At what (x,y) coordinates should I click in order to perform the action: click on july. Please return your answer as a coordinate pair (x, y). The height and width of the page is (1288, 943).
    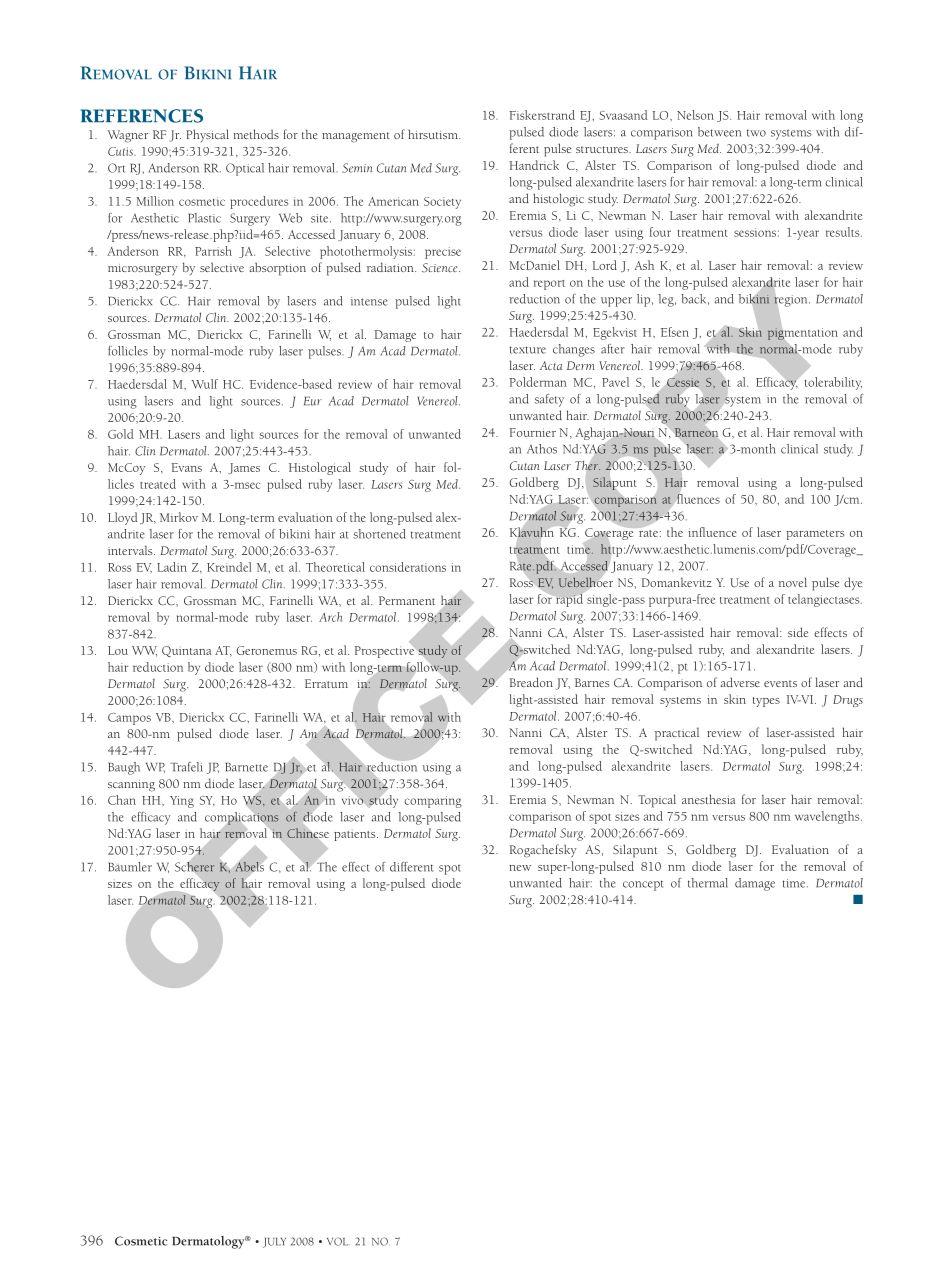
    Looking at the image, I should click on (274, 1243).
